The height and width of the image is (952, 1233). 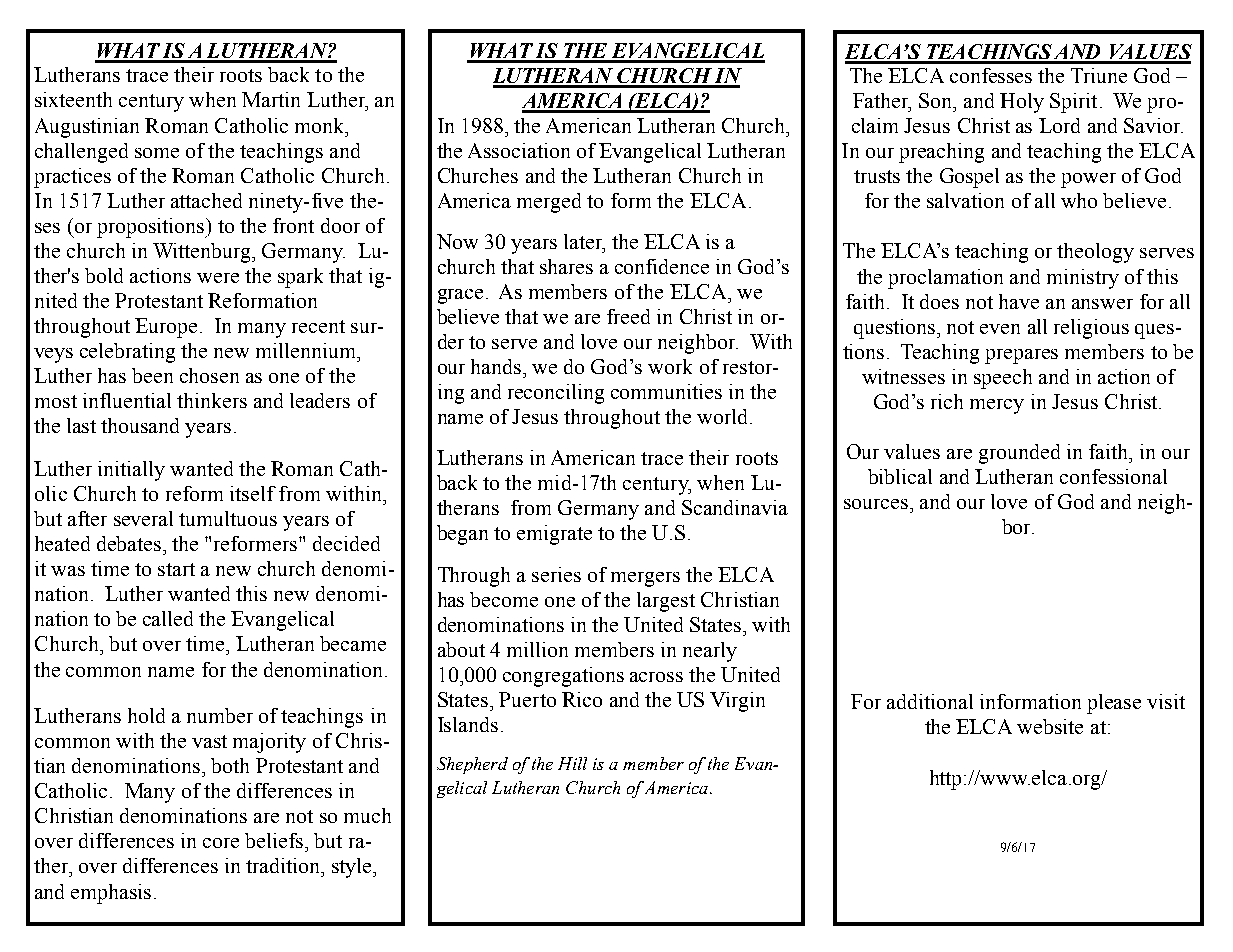 I want to click on Holy, so click(x=1022, y=103).
